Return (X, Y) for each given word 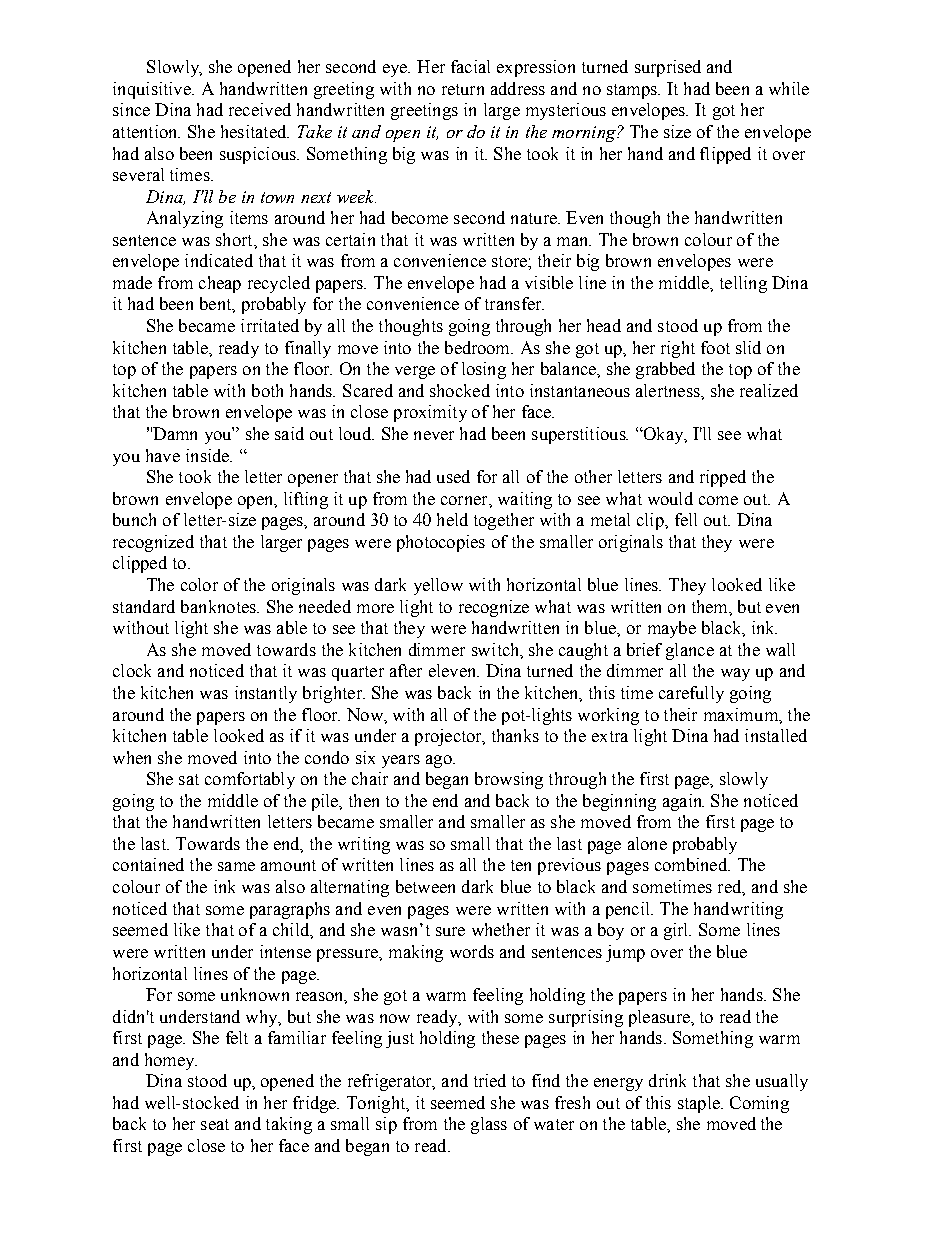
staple (700, 1104)
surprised (668, 68)
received (260, 109)
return (463, 89)
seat (215, 1124)
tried (490, 1080)
